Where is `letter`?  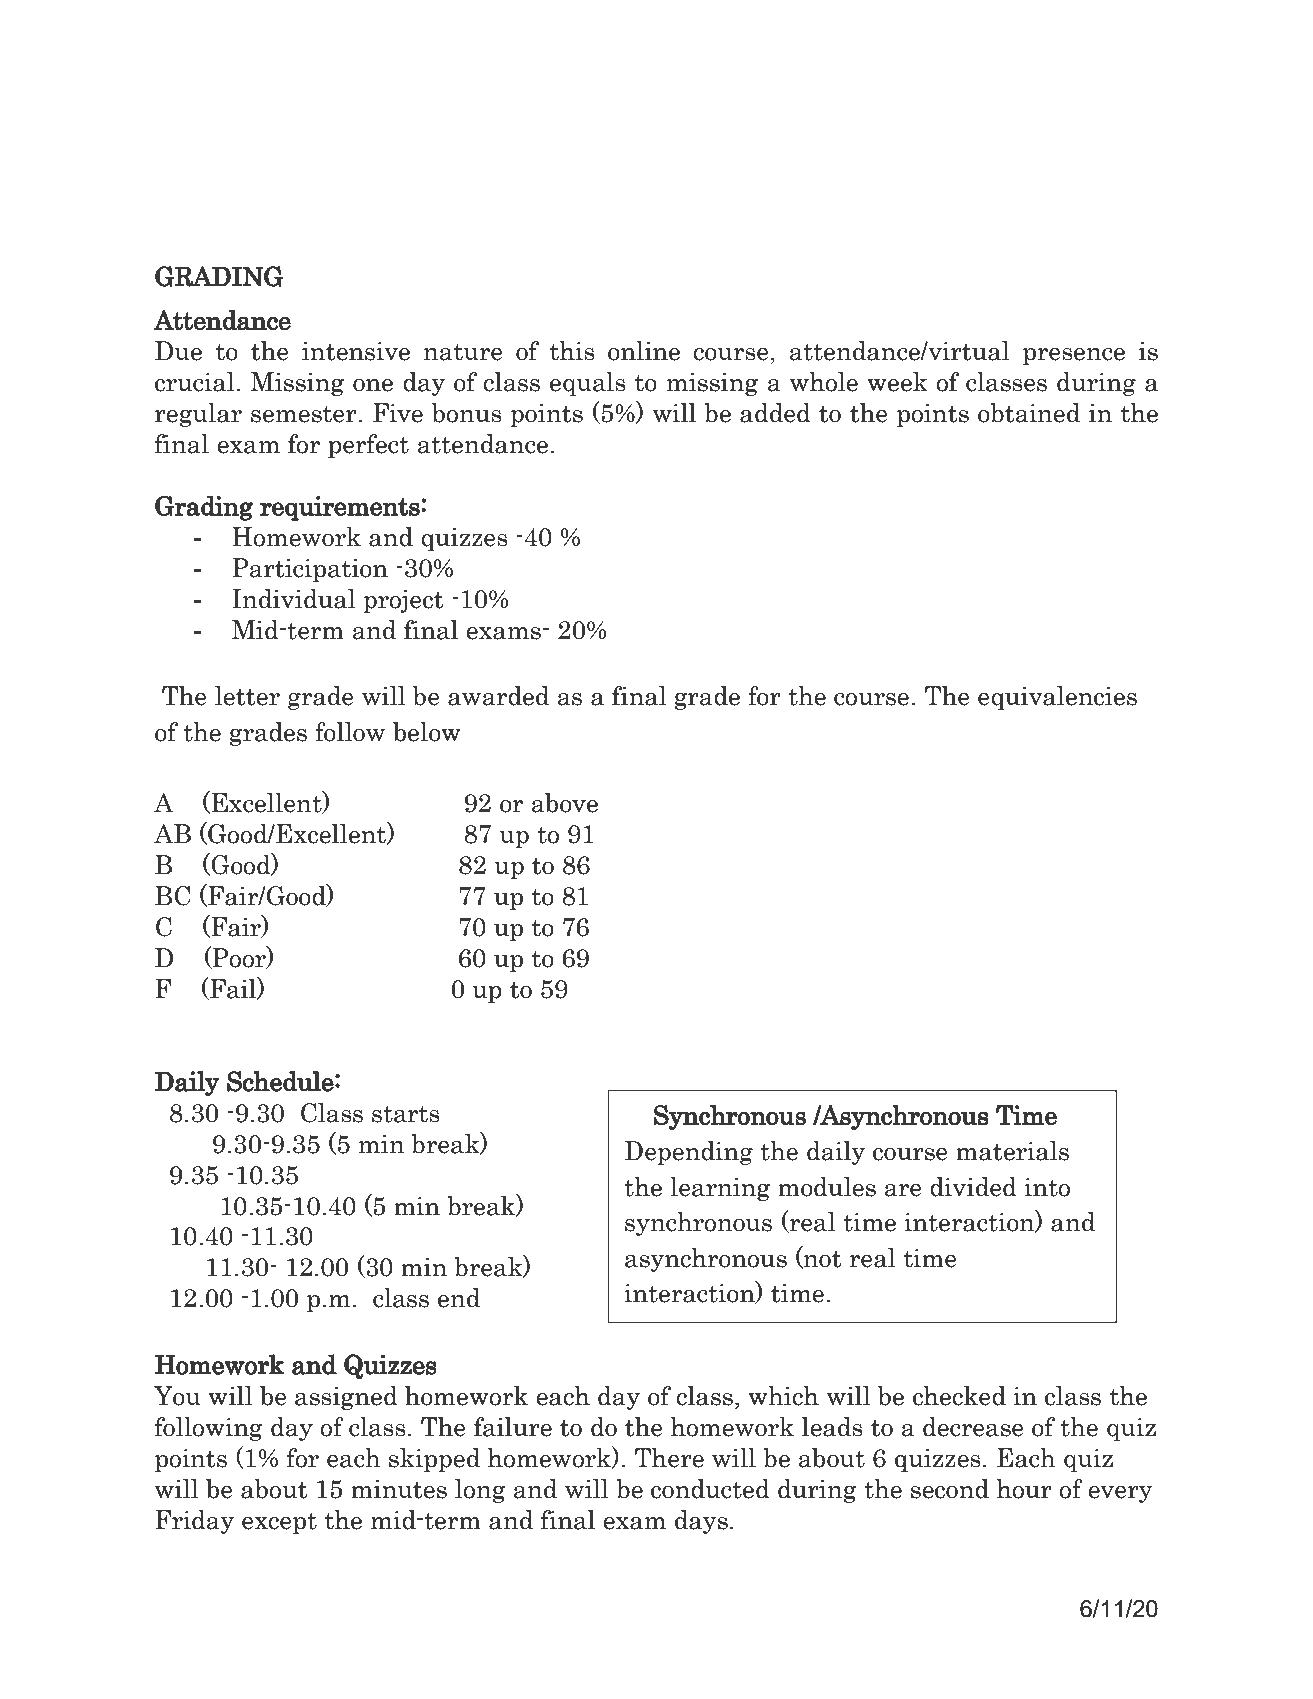 letter is located at coordinates (247, 696).
